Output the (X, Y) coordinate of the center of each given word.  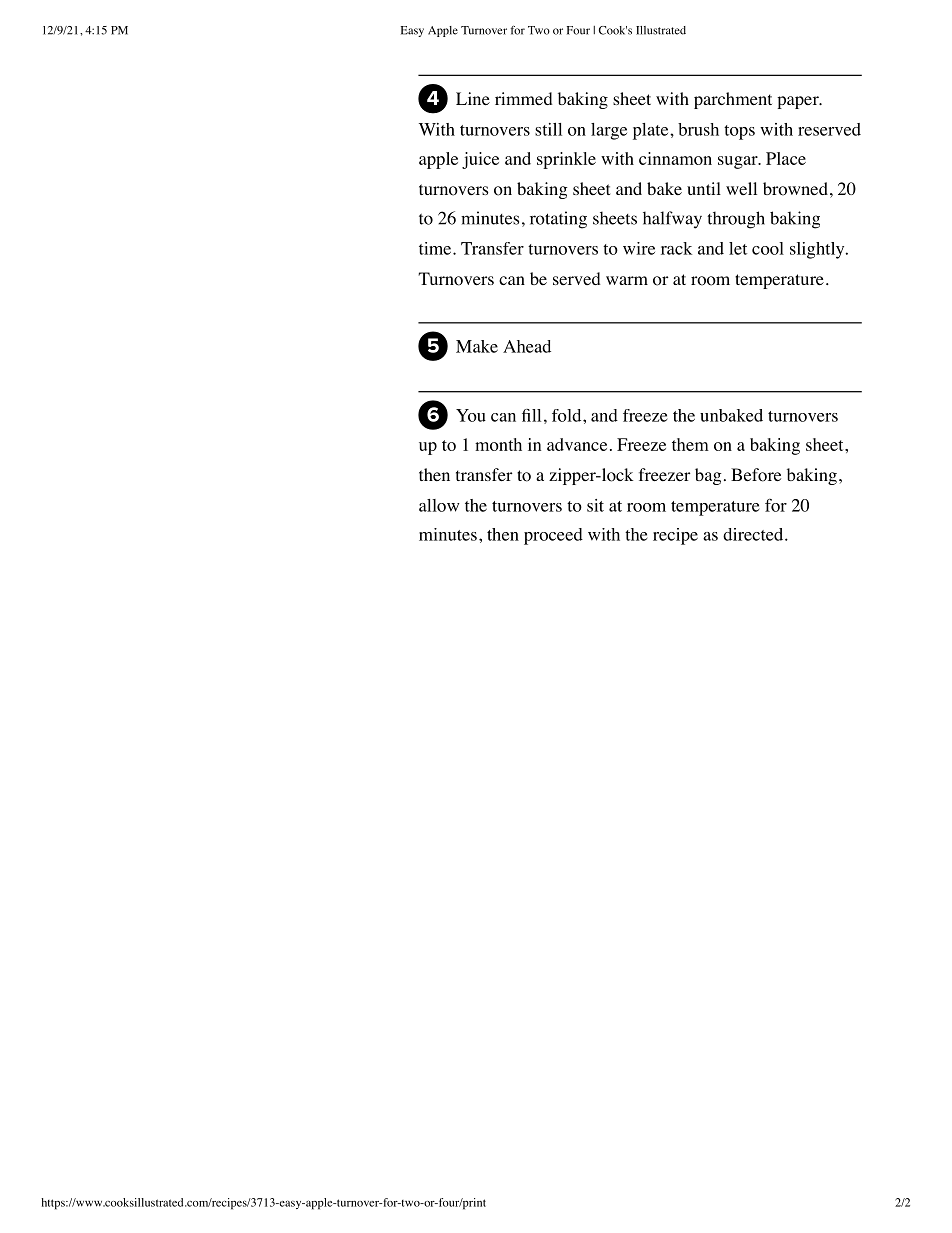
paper (799, 102)
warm (627, 280)
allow (439, 505)
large (609, 131)
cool (768, 248)
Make (477, 346)
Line (473, 98)
